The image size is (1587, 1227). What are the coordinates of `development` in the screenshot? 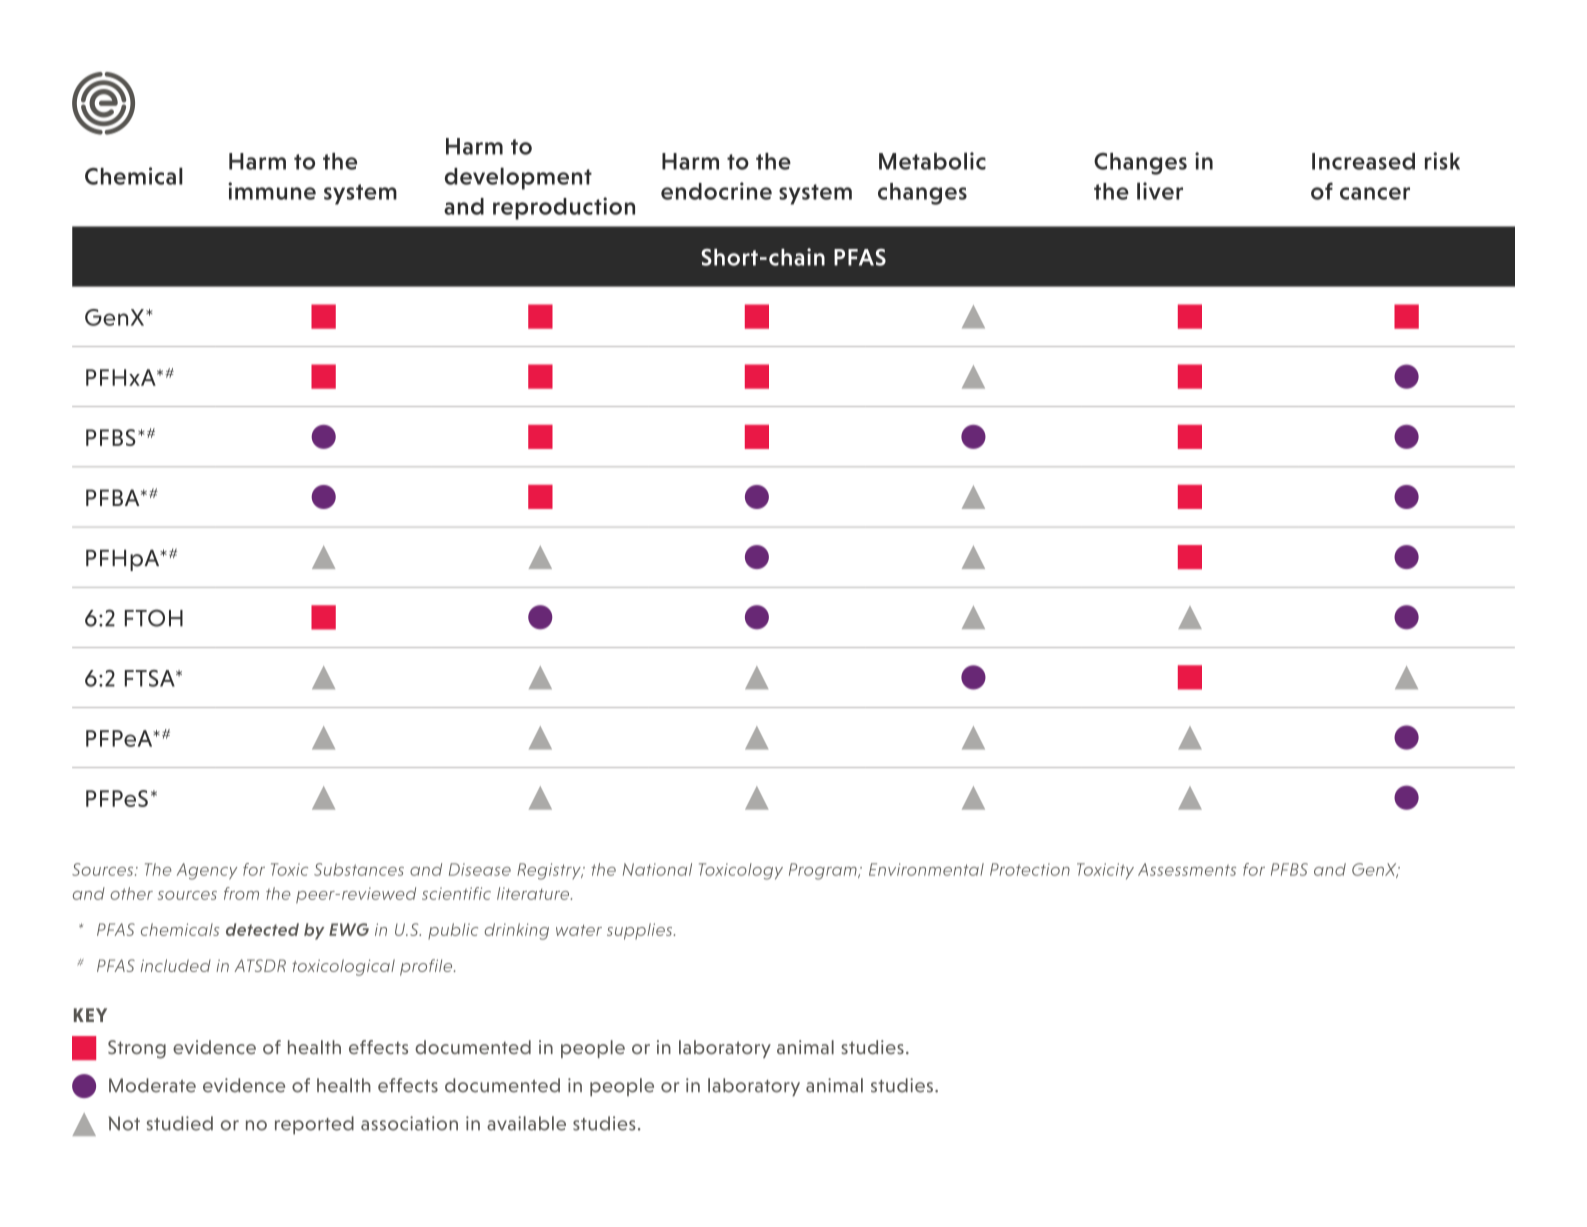 It's located at (518, 178).
